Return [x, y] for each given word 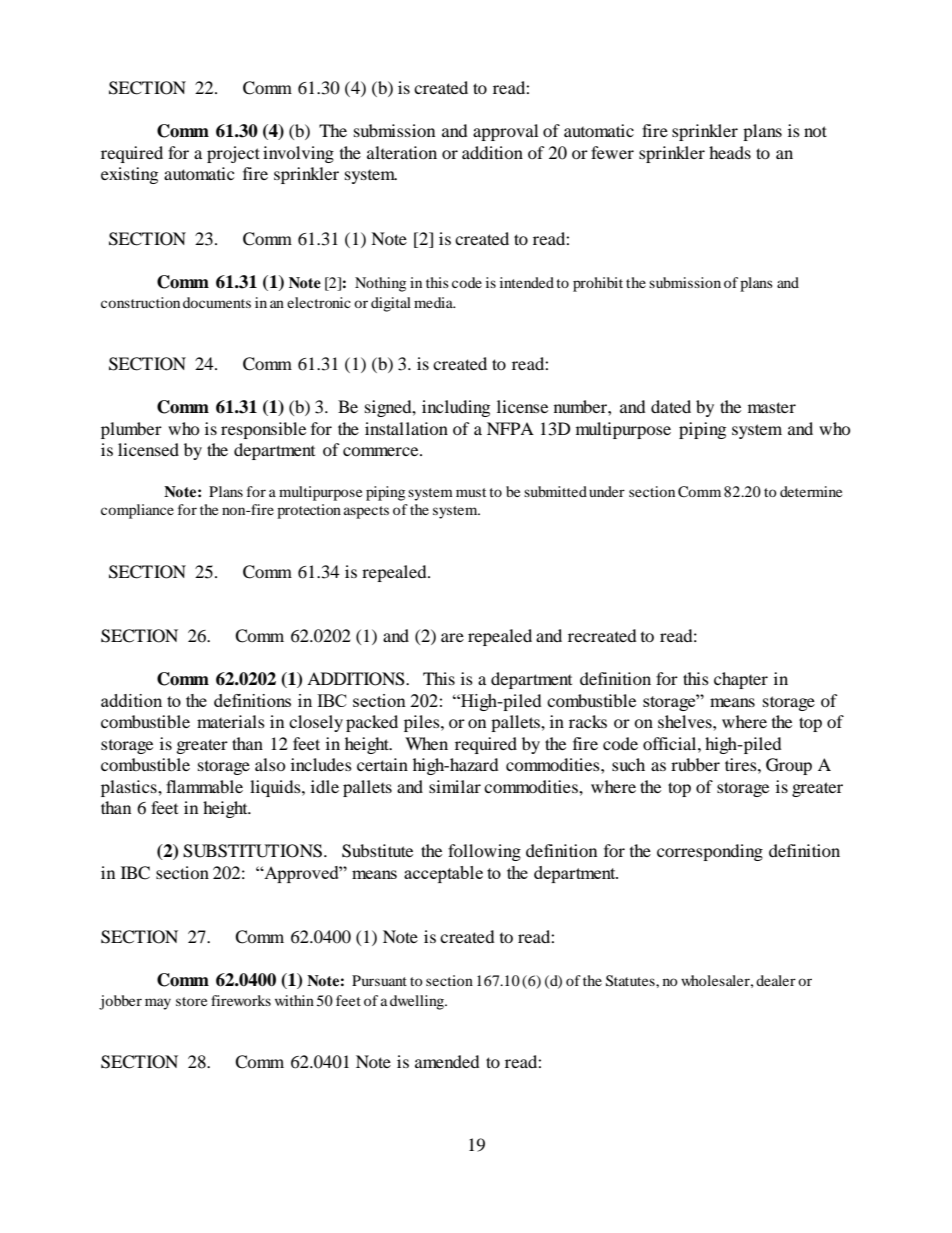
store [191, 1001]
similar [455, 786]
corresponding [710, 852]
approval [505, 132]
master [772, 407]
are [452, 637]
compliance [137, 511]
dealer [776, 980]
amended [447, 1061]
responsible [263, 430]
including [456, 408]
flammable [204, 786]
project [233, 154]
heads [730, 152]
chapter [741, 680]
